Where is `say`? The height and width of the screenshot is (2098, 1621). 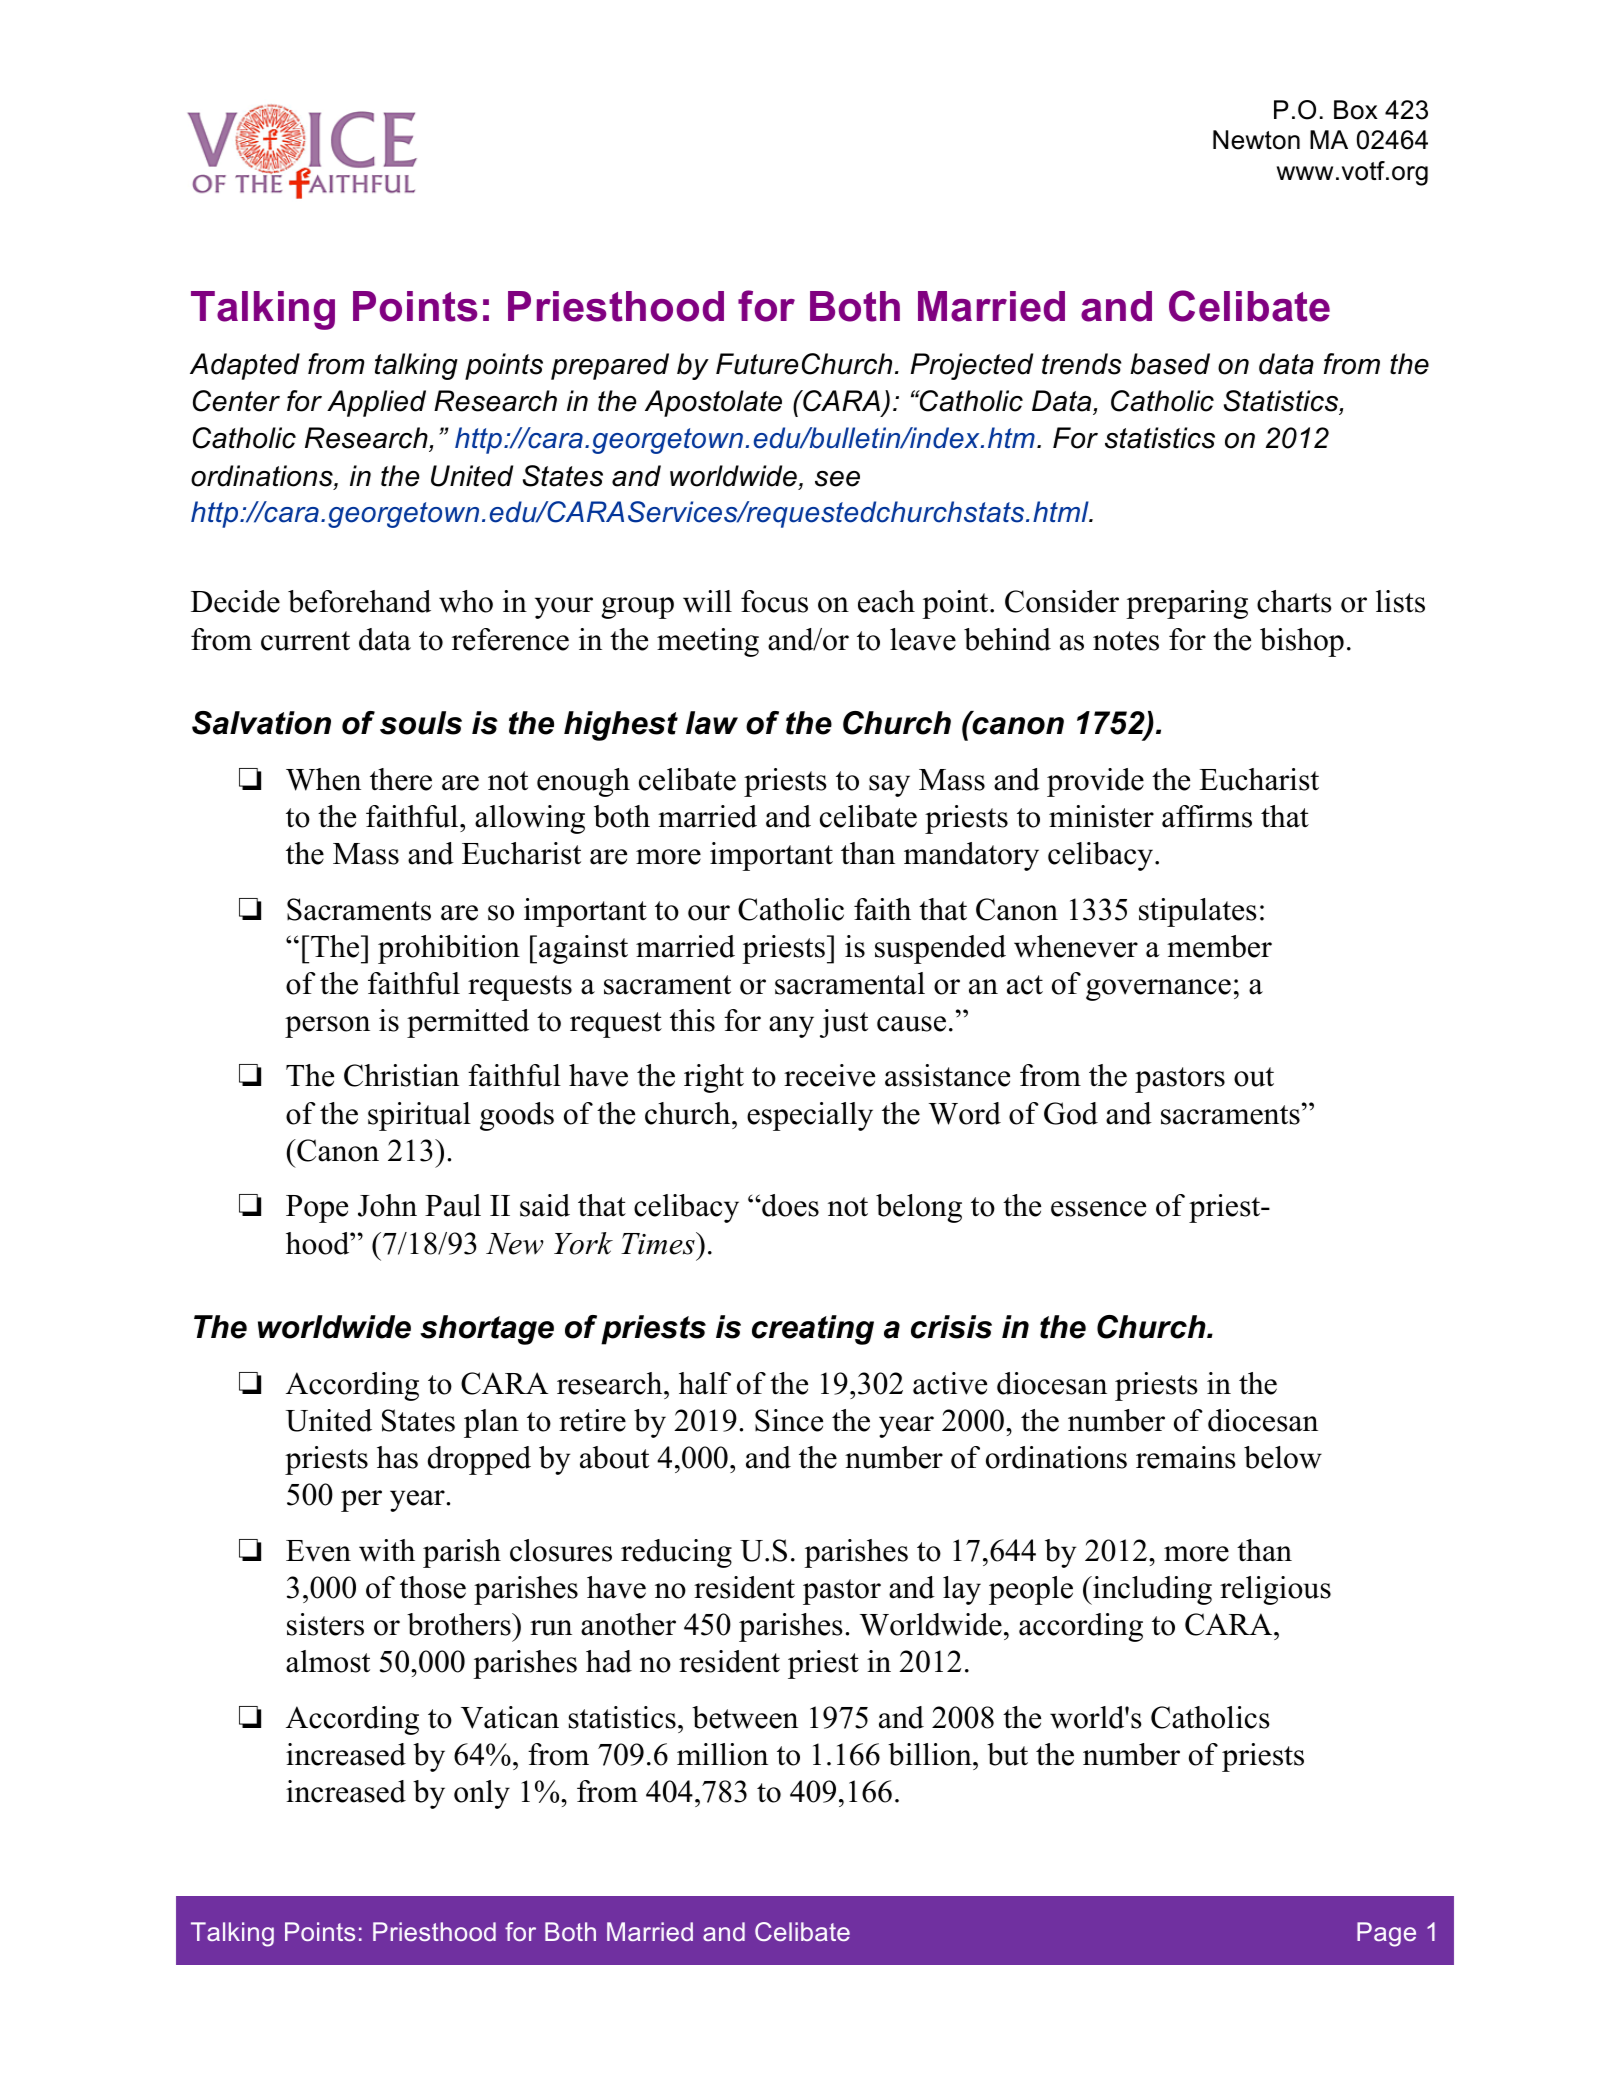
say is located at coordinates (889, 786).
